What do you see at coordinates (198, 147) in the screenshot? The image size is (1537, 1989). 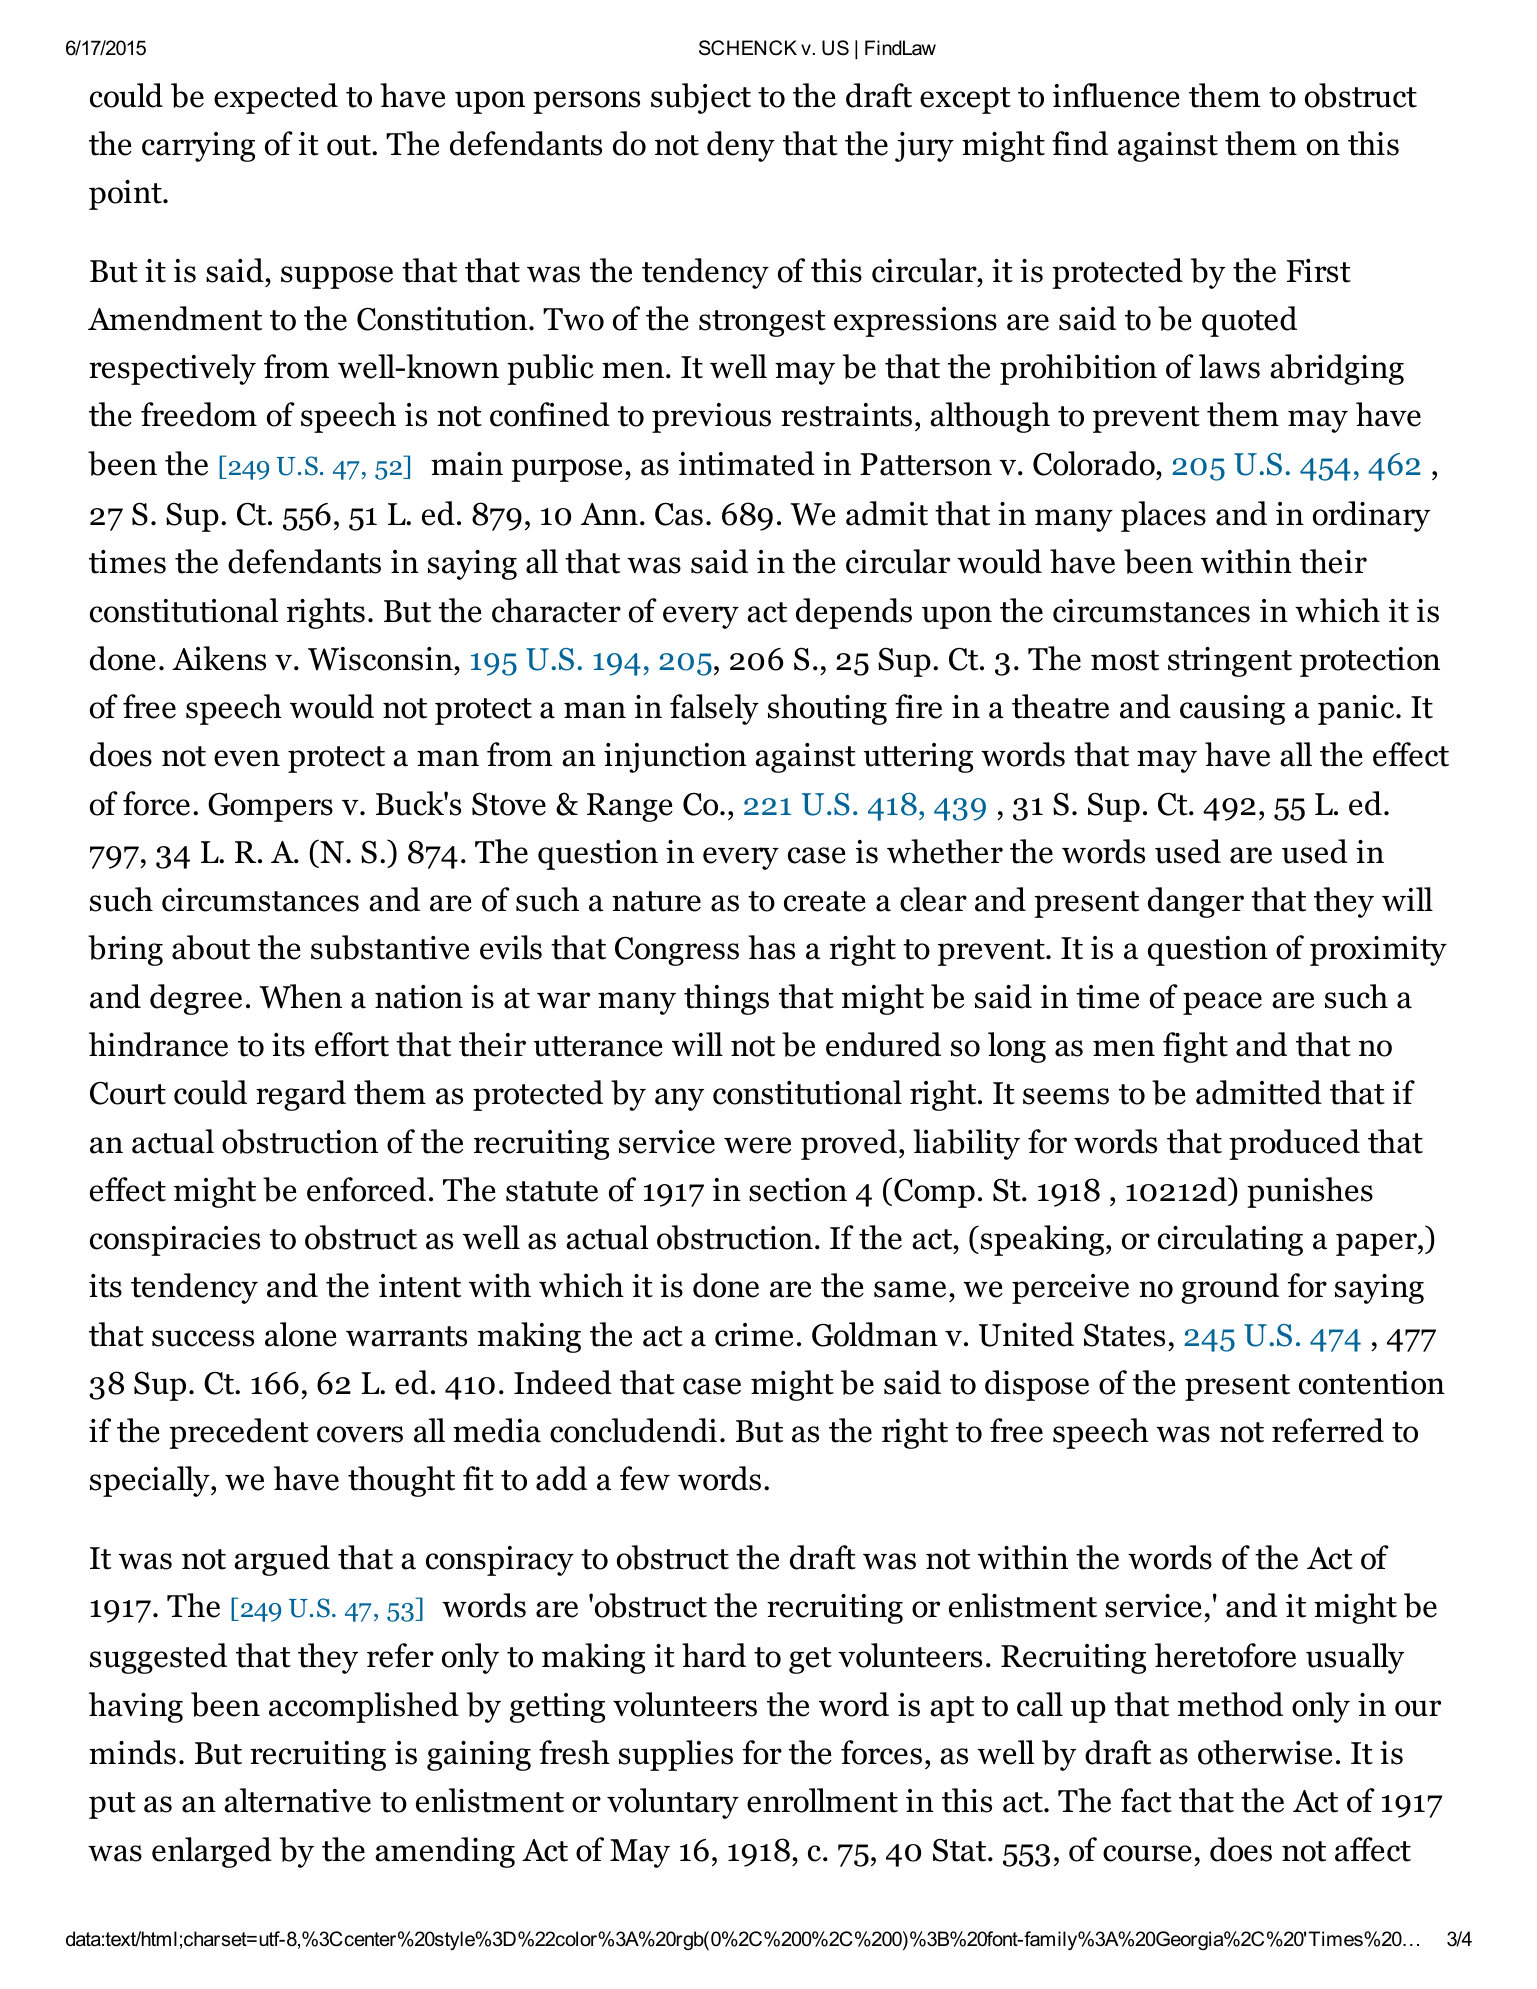 I see `carrying` at bounding box center [198, 147].
